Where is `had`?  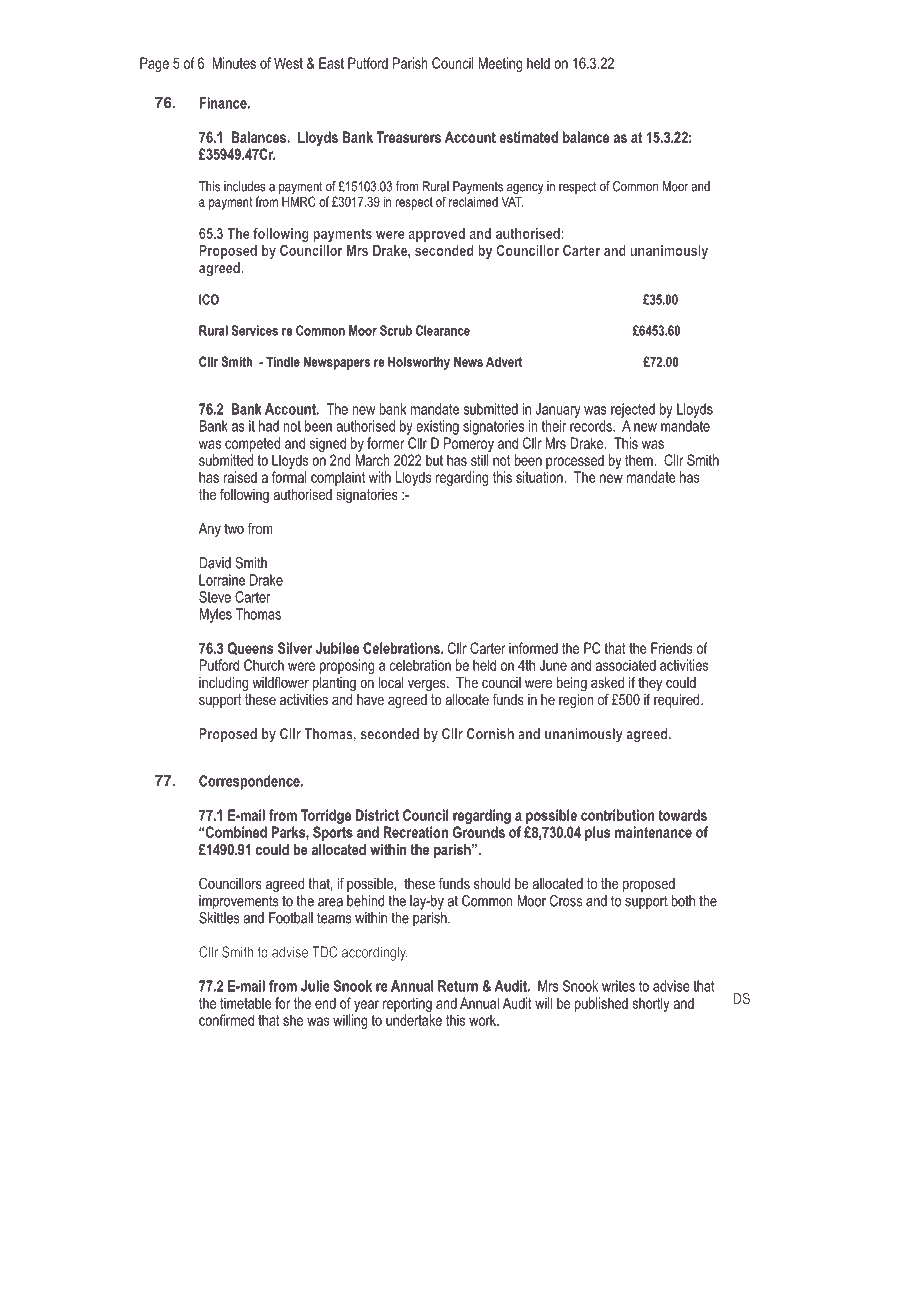
had is located at coordinates (269, 426).
